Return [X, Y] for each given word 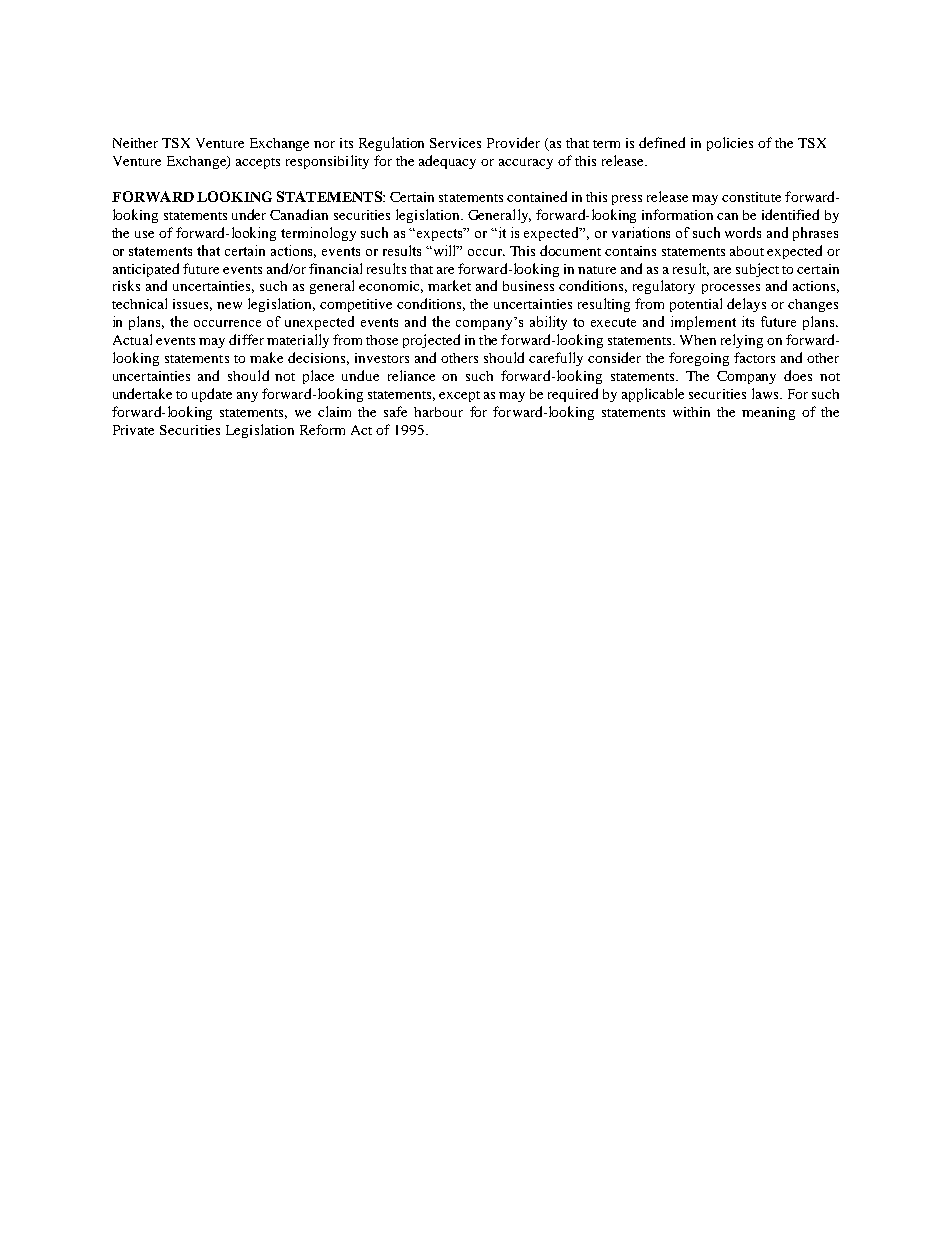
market [449, 285]
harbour [438, 412]
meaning [768, 413]
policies [730, 144]
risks [126, 285]
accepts [258, 163]
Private [133, 430]
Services [455, 143]
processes [731, 289]
